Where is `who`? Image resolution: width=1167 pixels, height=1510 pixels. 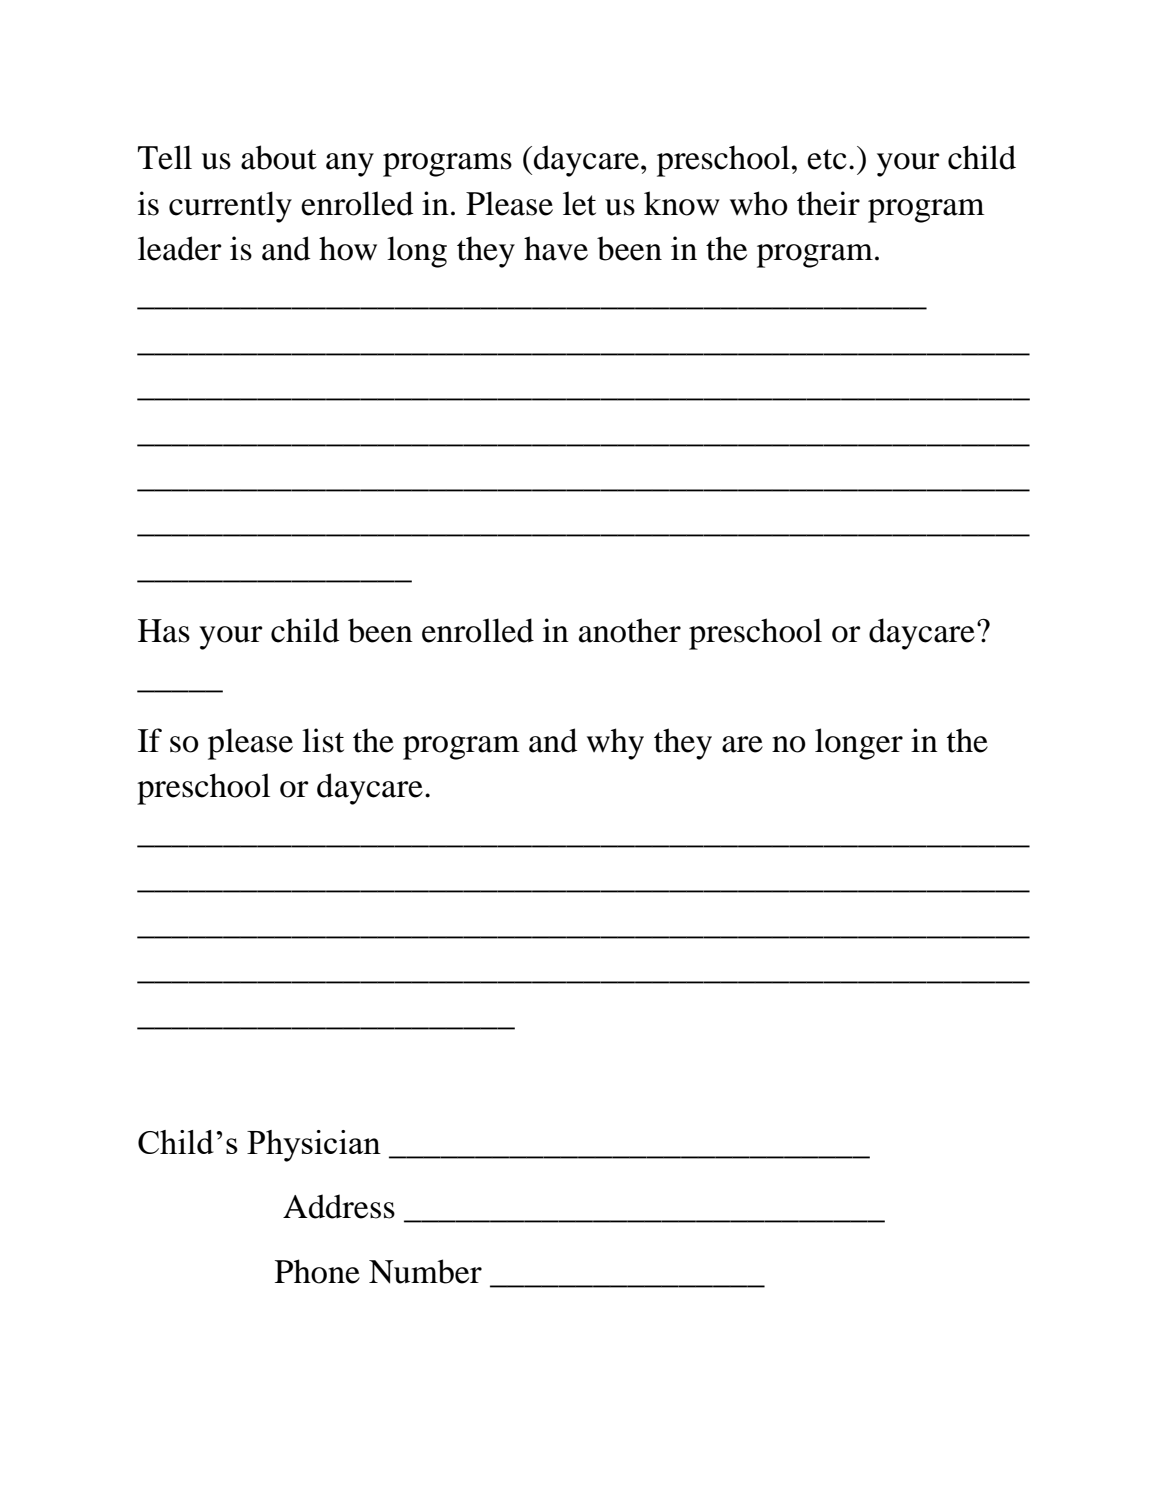 who is located at coordinates (759, 203).
